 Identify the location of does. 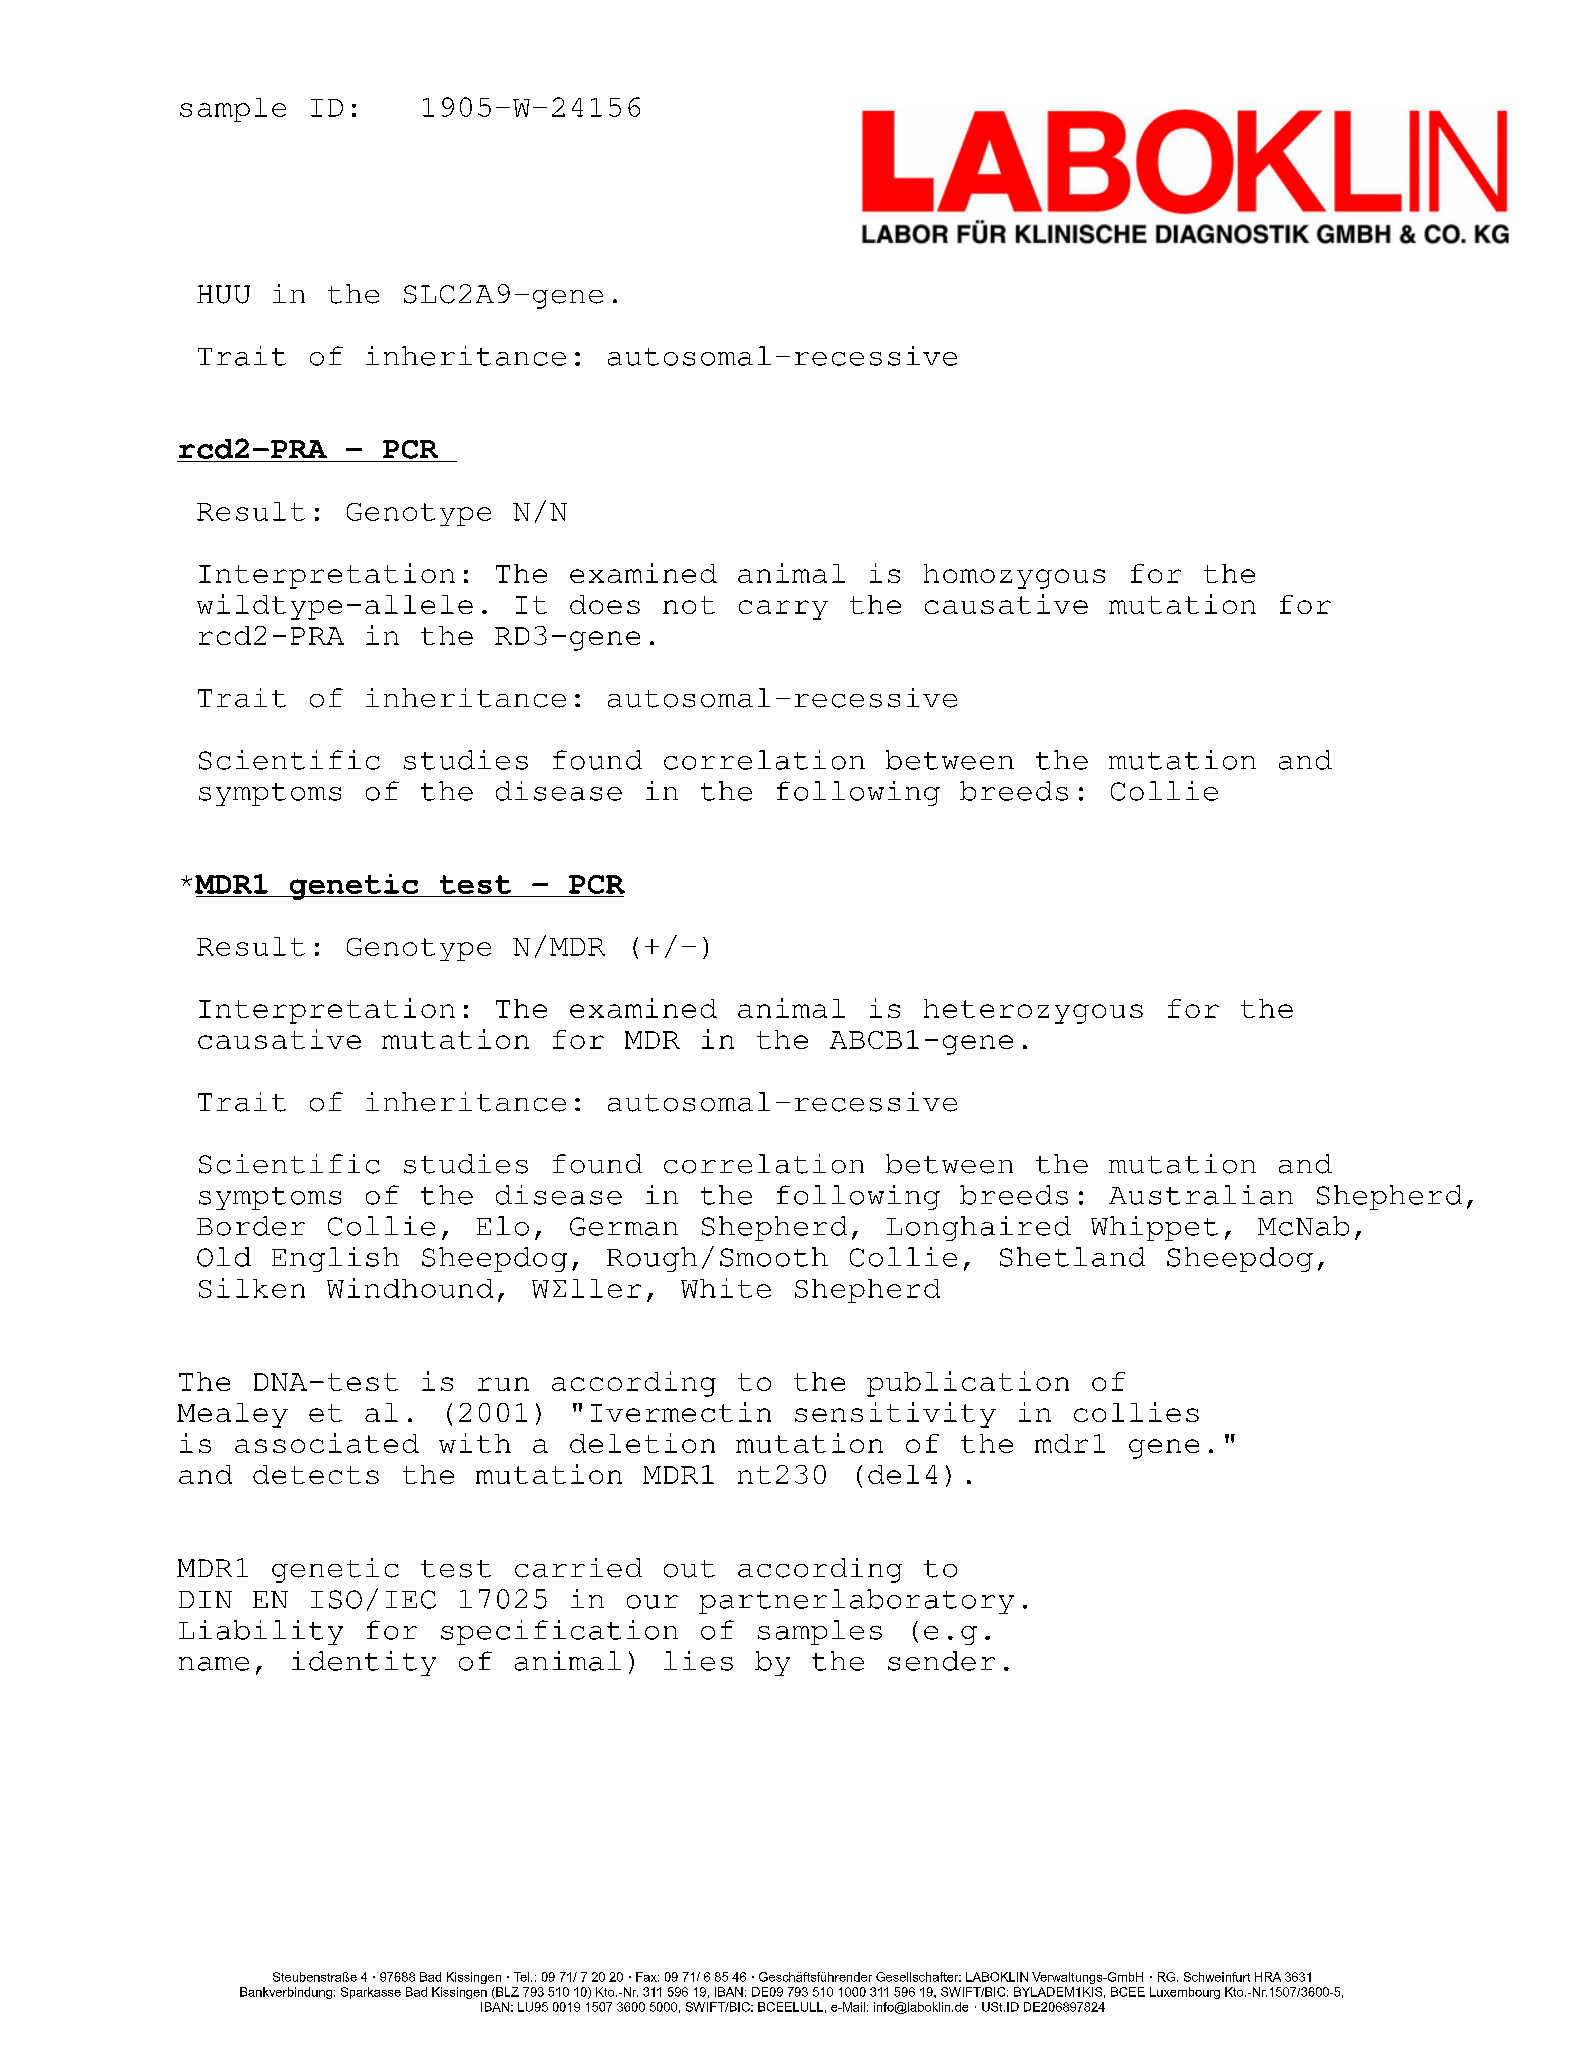
(605, 604).
